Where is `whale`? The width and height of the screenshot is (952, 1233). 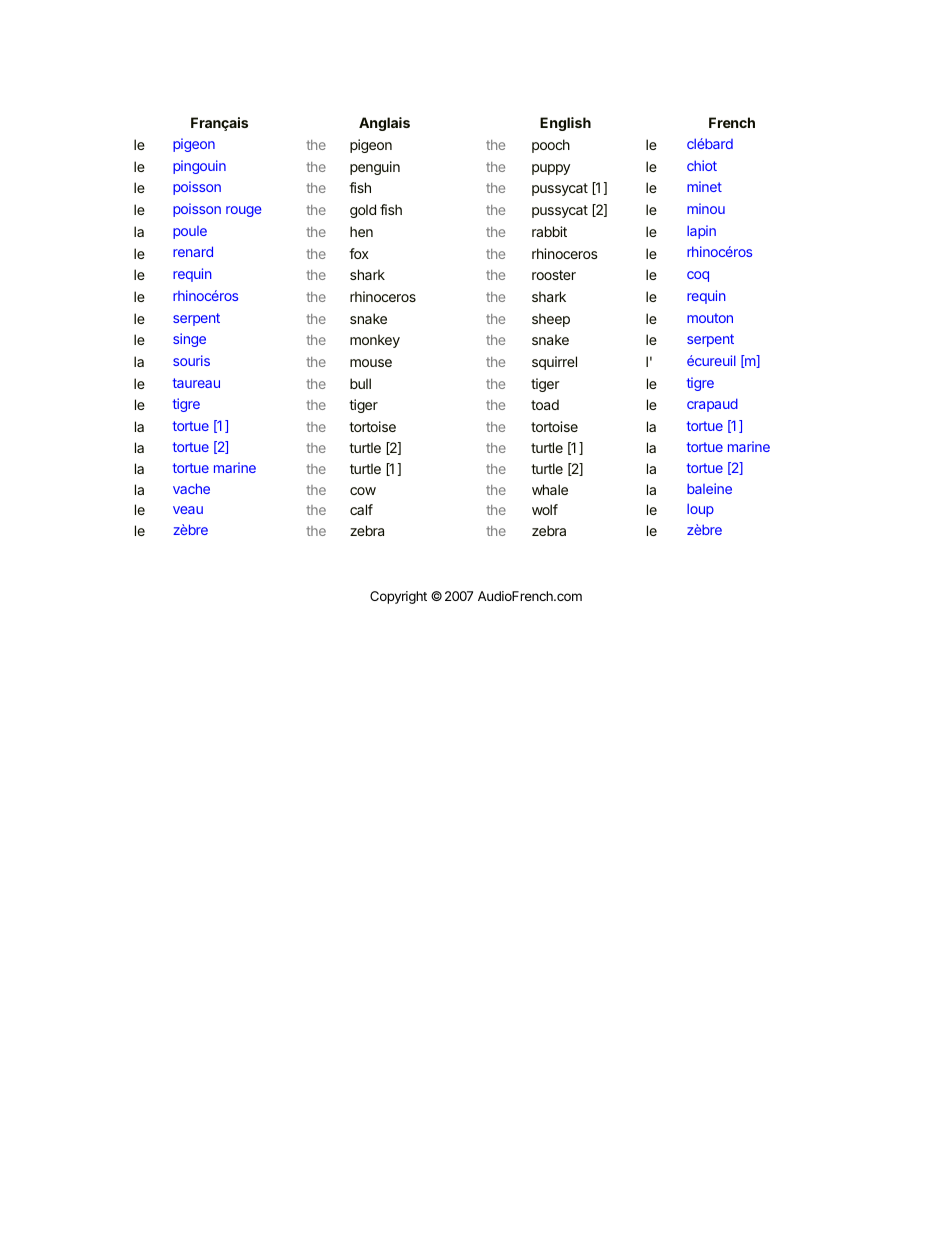
whale is located at coordinates (550, 489).
